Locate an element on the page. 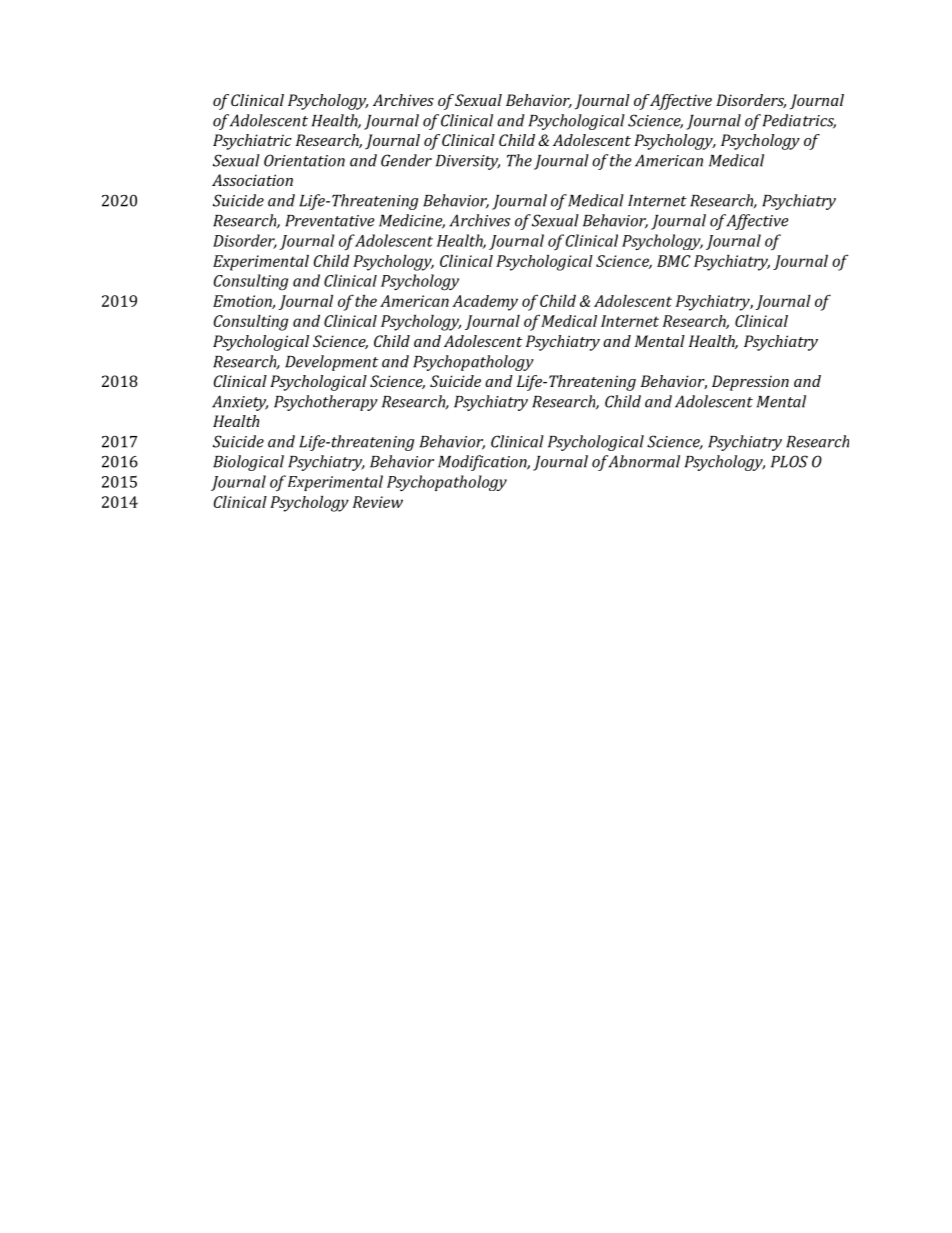 This document has width=952, height=1233. Diversity is located at coordinates (468, 162).
